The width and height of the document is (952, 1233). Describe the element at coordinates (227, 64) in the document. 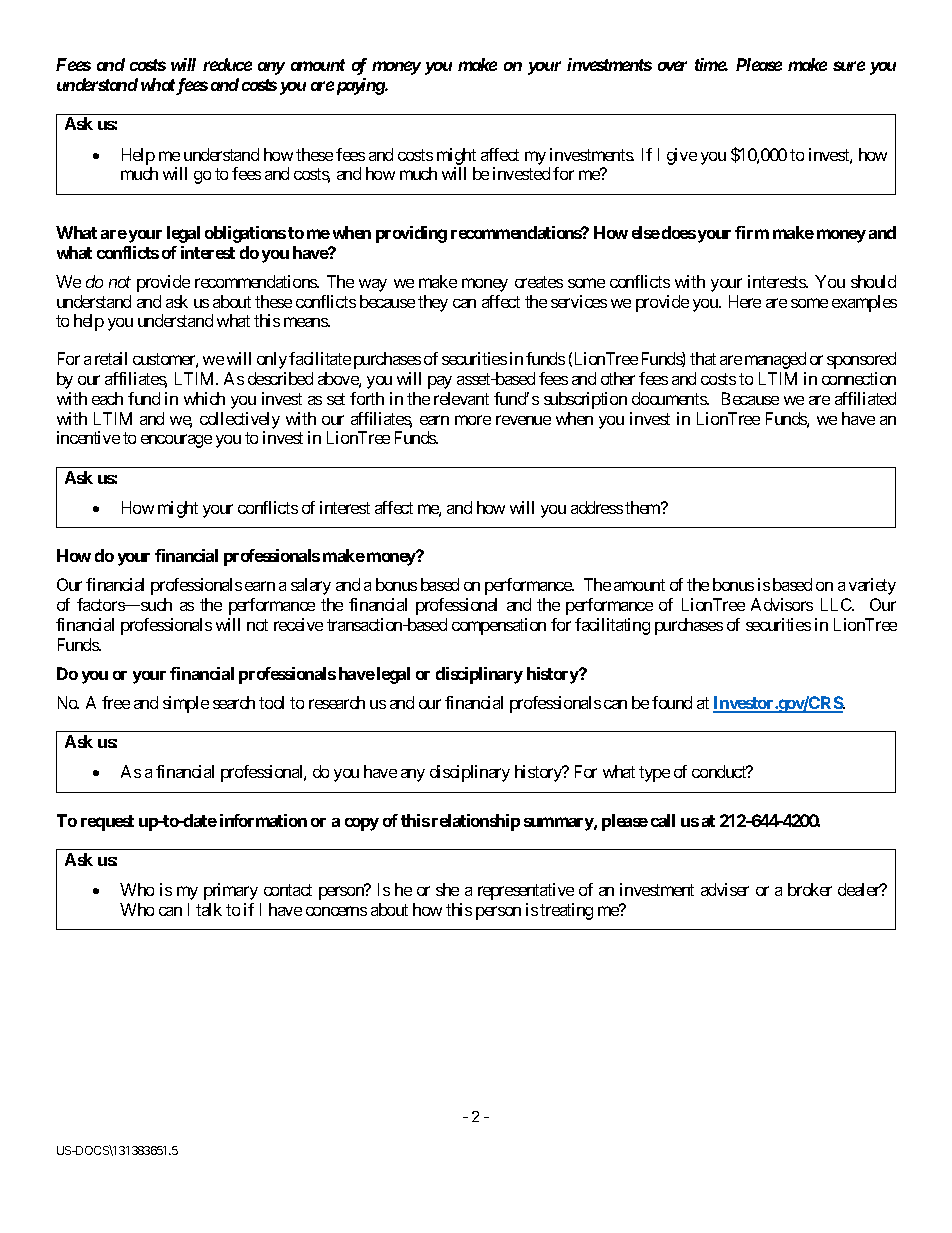

I see `reduce` at that location.
